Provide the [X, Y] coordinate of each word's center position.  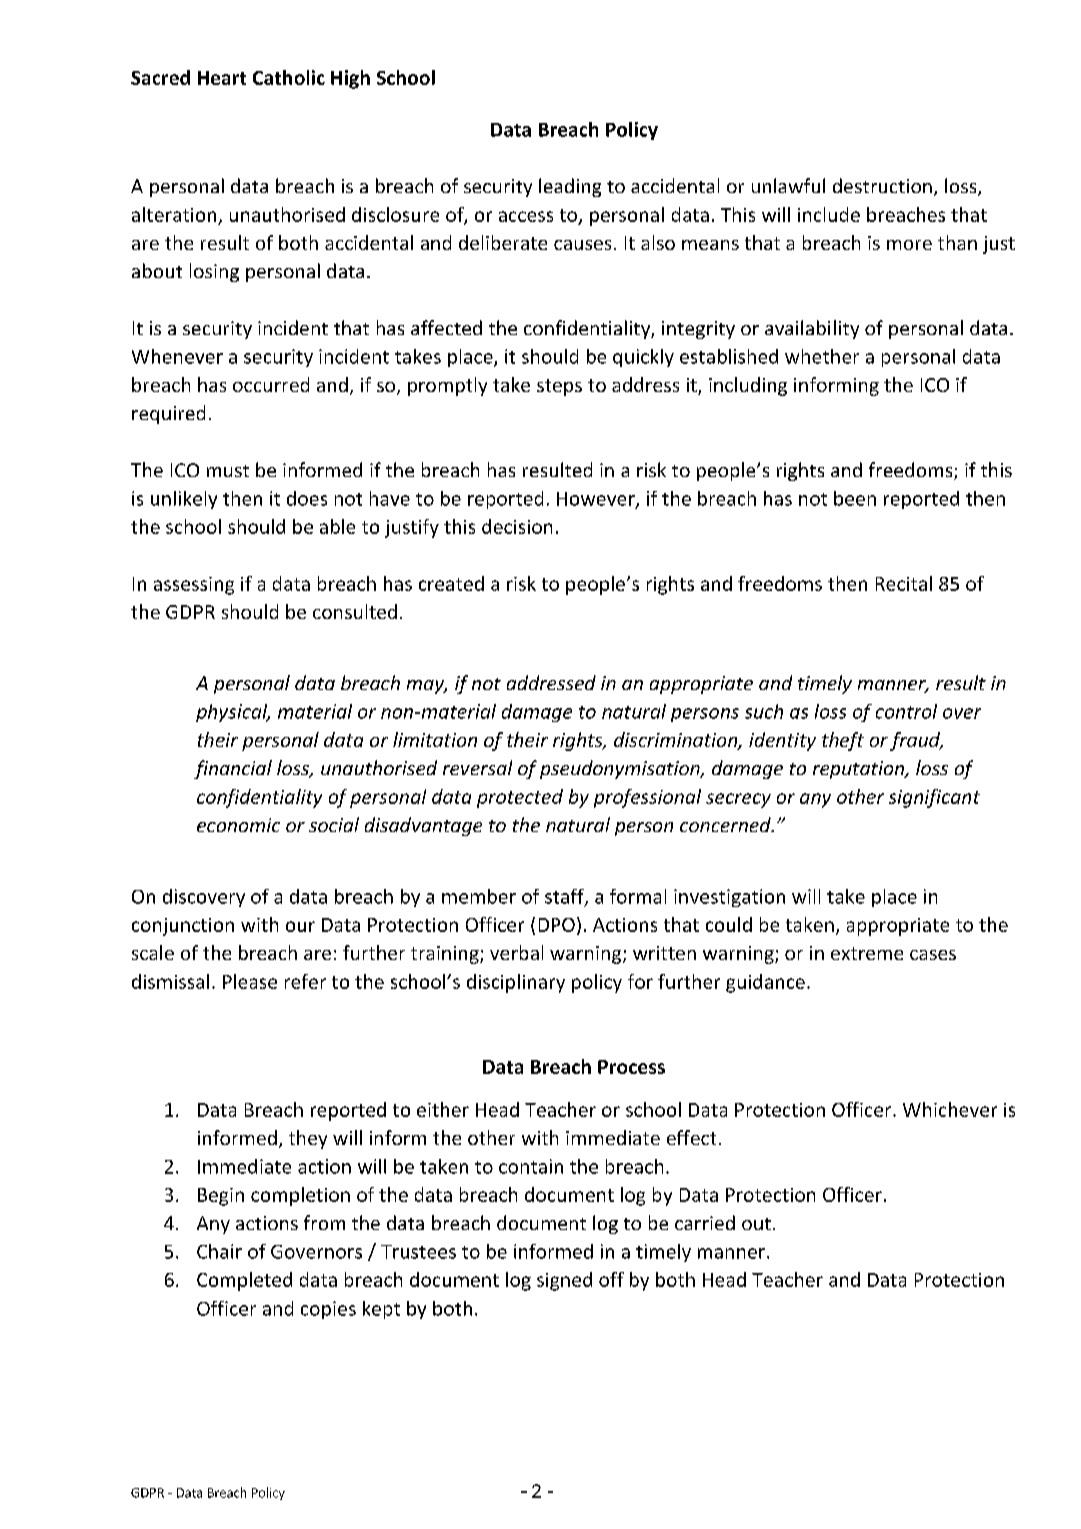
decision [517, 526]
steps [559, 387]
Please [250, 981]
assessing [194, 586]
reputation [860, 770]
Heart [222, 78]
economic [238, 825]
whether [822, 356]
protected [520, 798]
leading [570, 187]
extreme [867, 953]
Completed [244, 1281]
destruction [882, 185]
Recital [904, 583]
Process [631, 1067]
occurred [271, 384]
